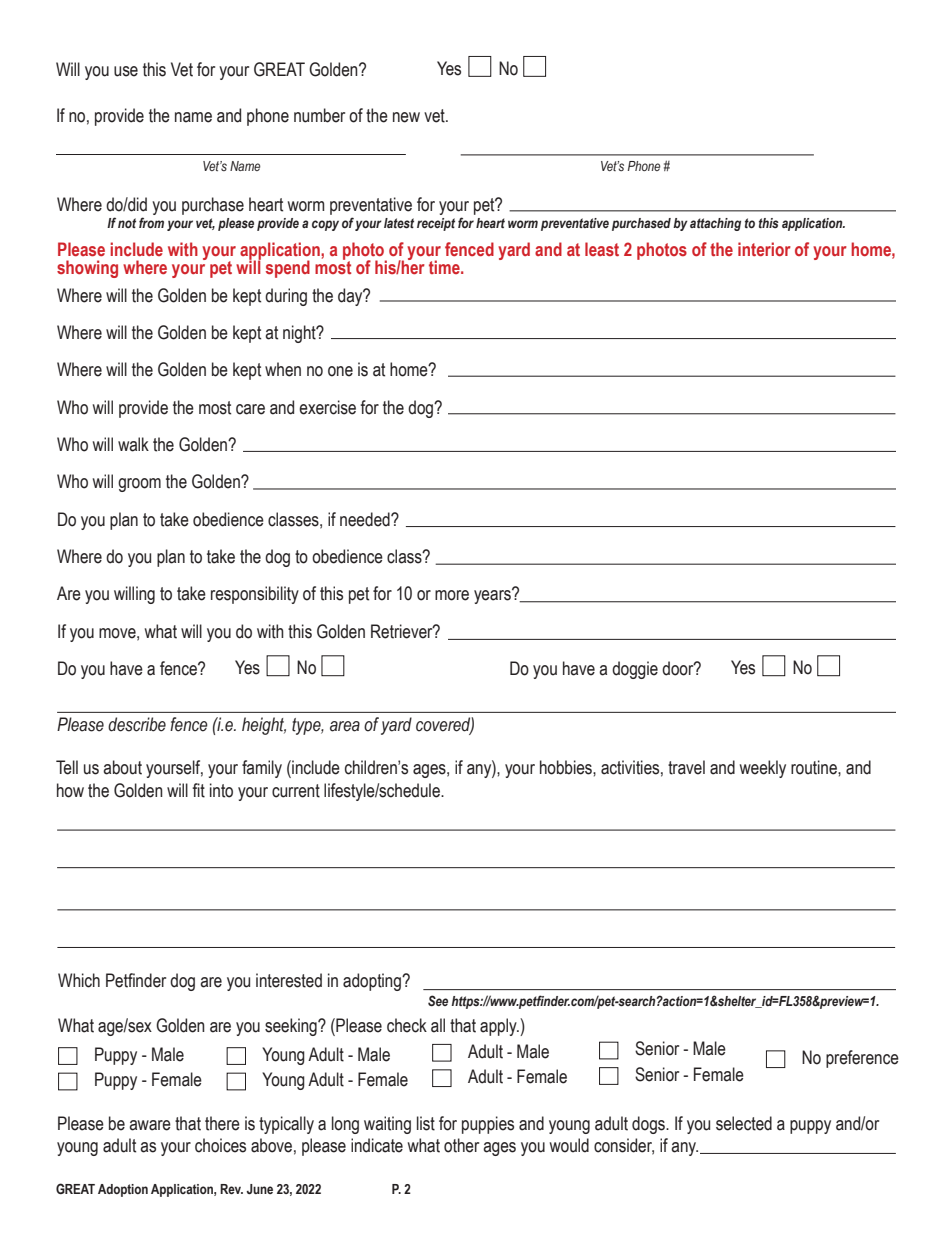 This image has width=952, height=1233. I want to click on attaching, so click(715, 224).
